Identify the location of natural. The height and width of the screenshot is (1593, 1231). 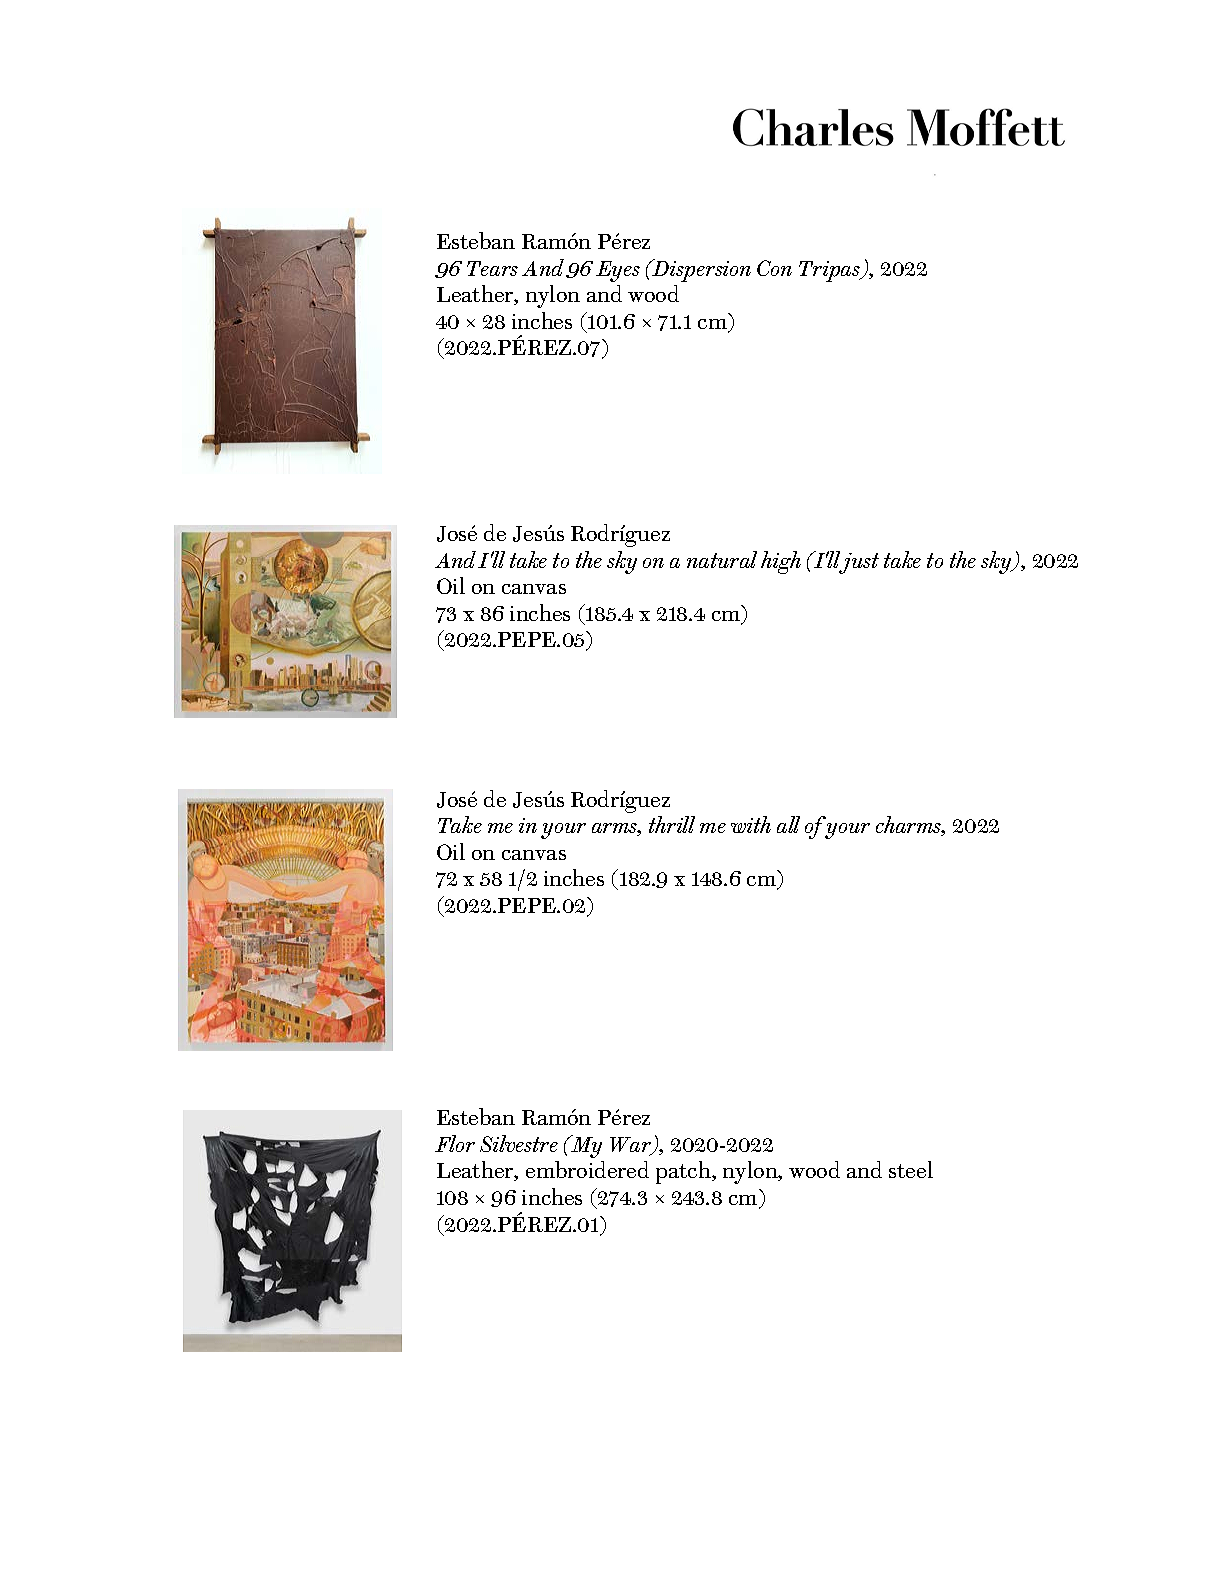
(722, 559).
